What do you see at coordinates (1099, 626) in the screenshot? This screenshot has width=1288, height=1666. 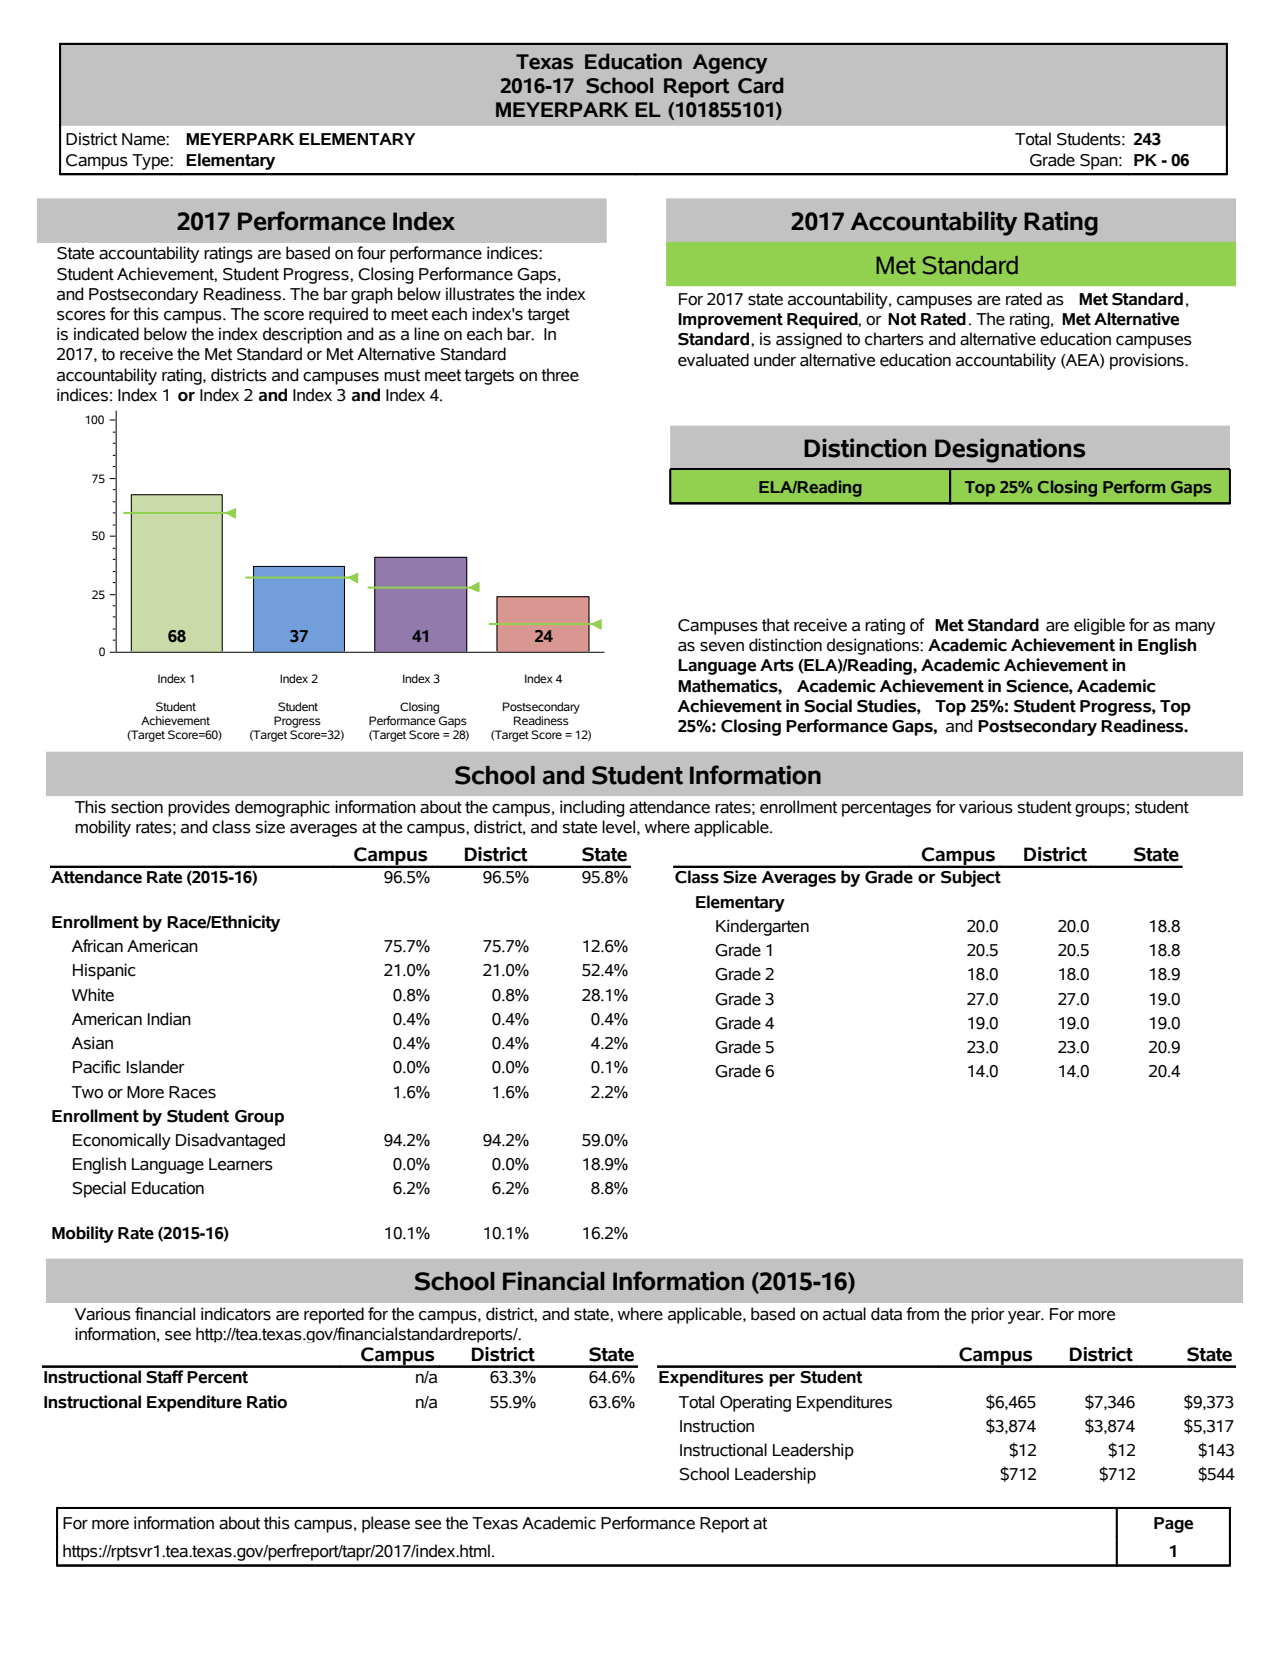 I see `eligible` at bounding box center [1099, 626].
